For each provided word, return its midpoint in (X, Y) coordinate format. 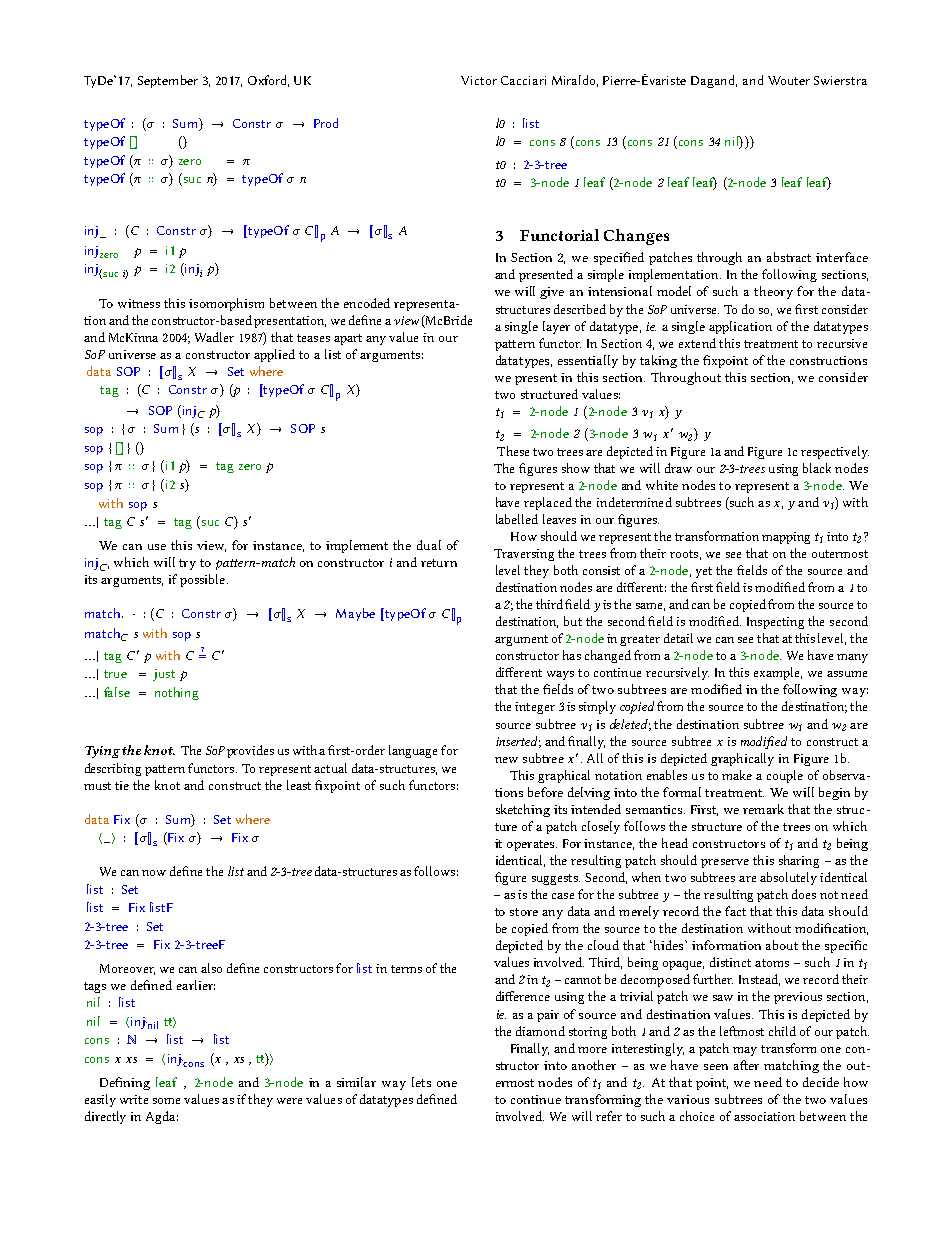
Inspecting (775, 623)
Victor (479, 80)
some (166, 1101)
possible (204, 580)
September (168, 81)
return (439, 563)
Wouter (789, 80)
